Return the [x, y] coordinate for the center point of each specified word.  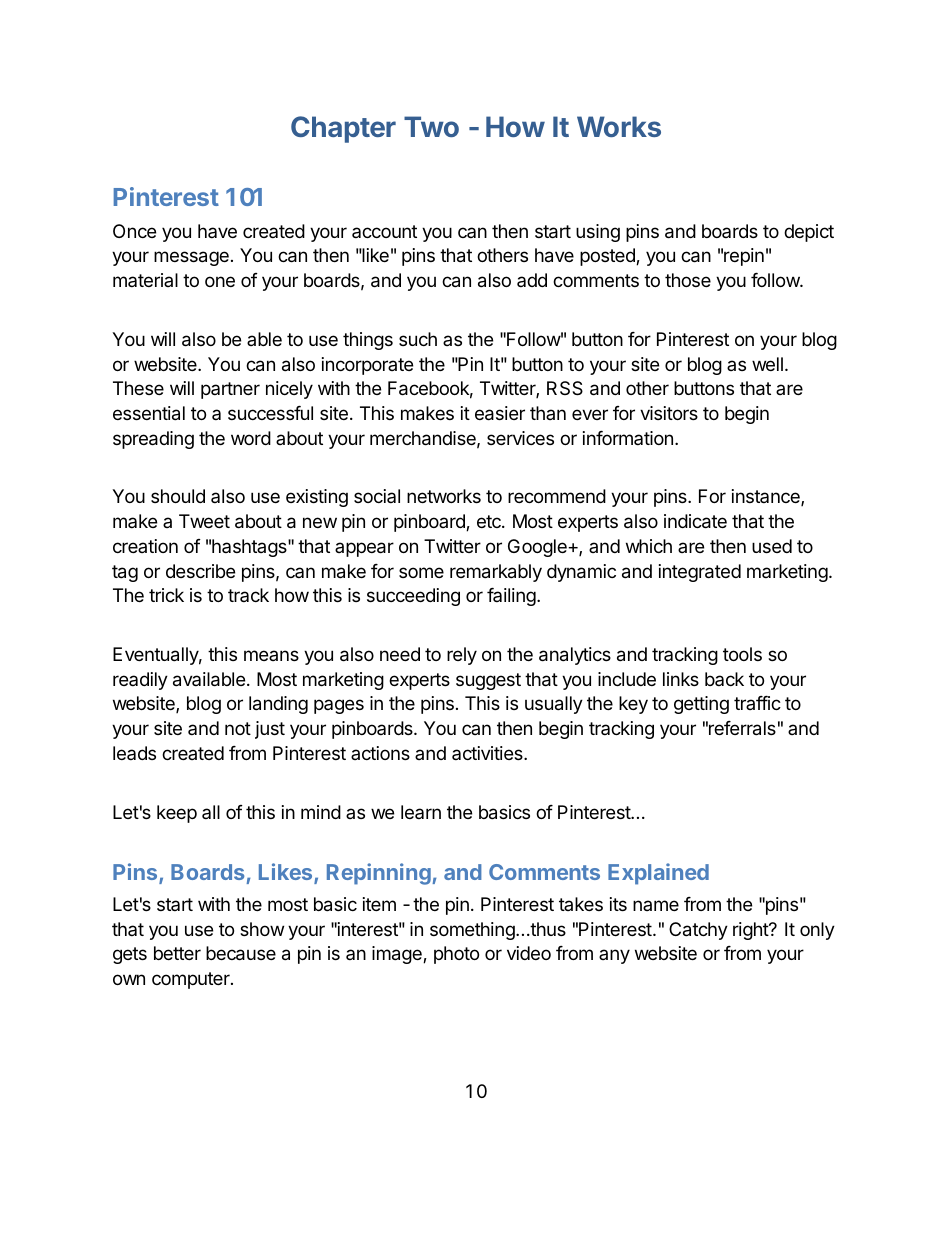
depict [809, 233]
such [418, 339]
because [241, 953]
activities [488, 753]
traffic [757, 703]
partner [230, 390]
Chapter [343, 129]
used [772, 546]
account [384, 231]
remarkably [496, 573]
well [767, 364]
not [238, 728]
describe [200, 571]
